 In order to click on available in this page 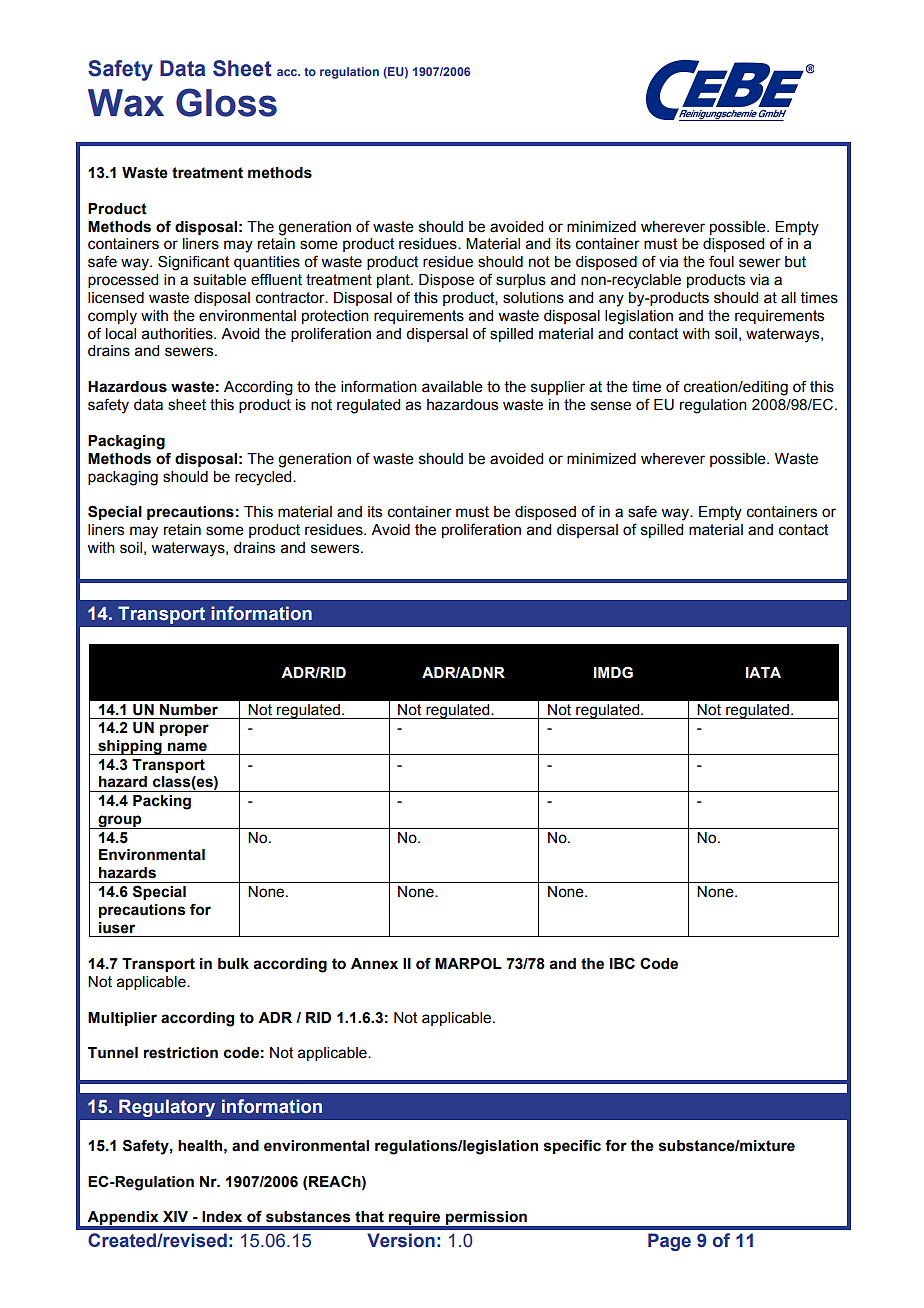, I will do `click(452, 387)`.
